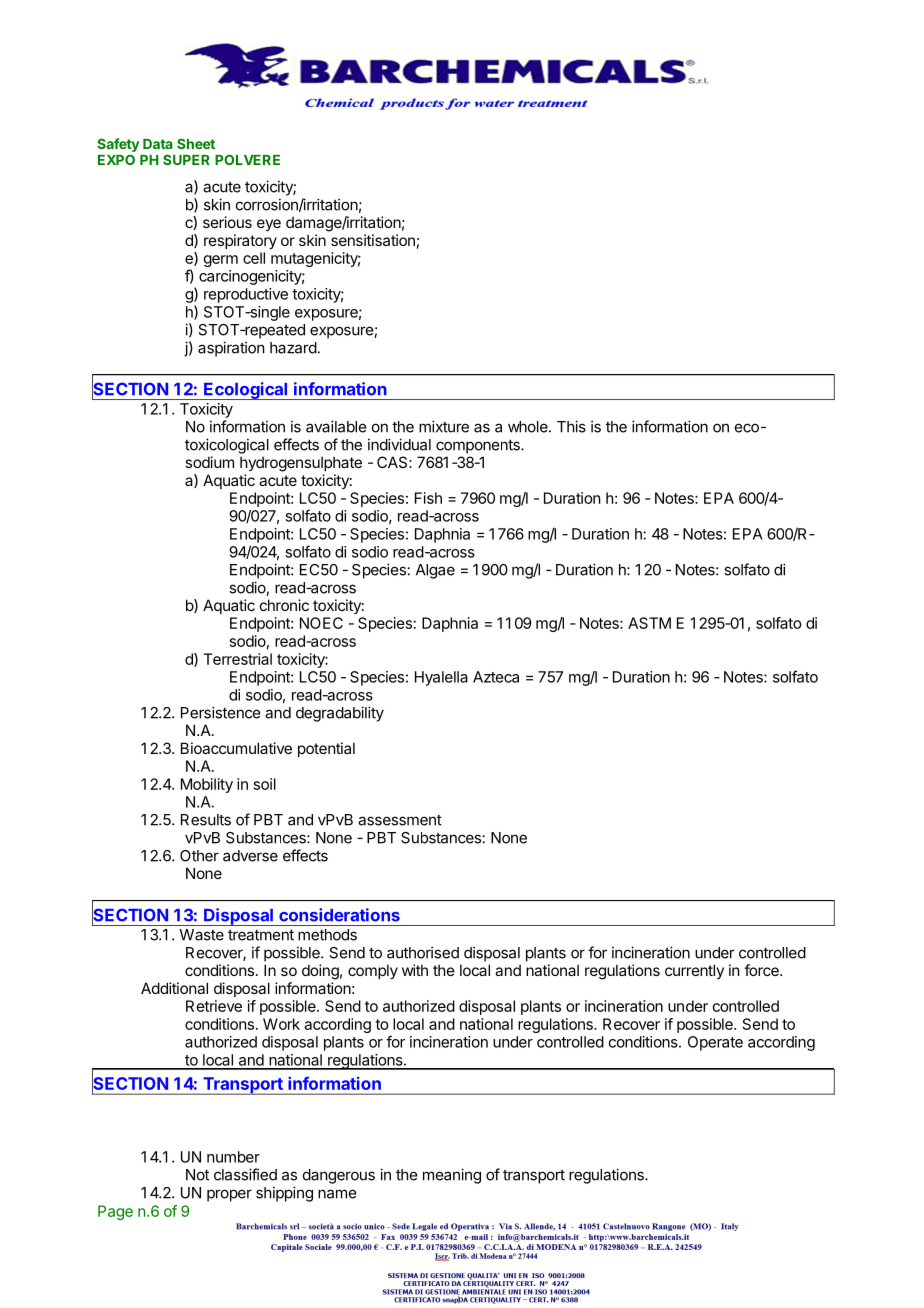 The width and height of the screenshot is (924, 1308). I want to click on This, so click(571, 426).
